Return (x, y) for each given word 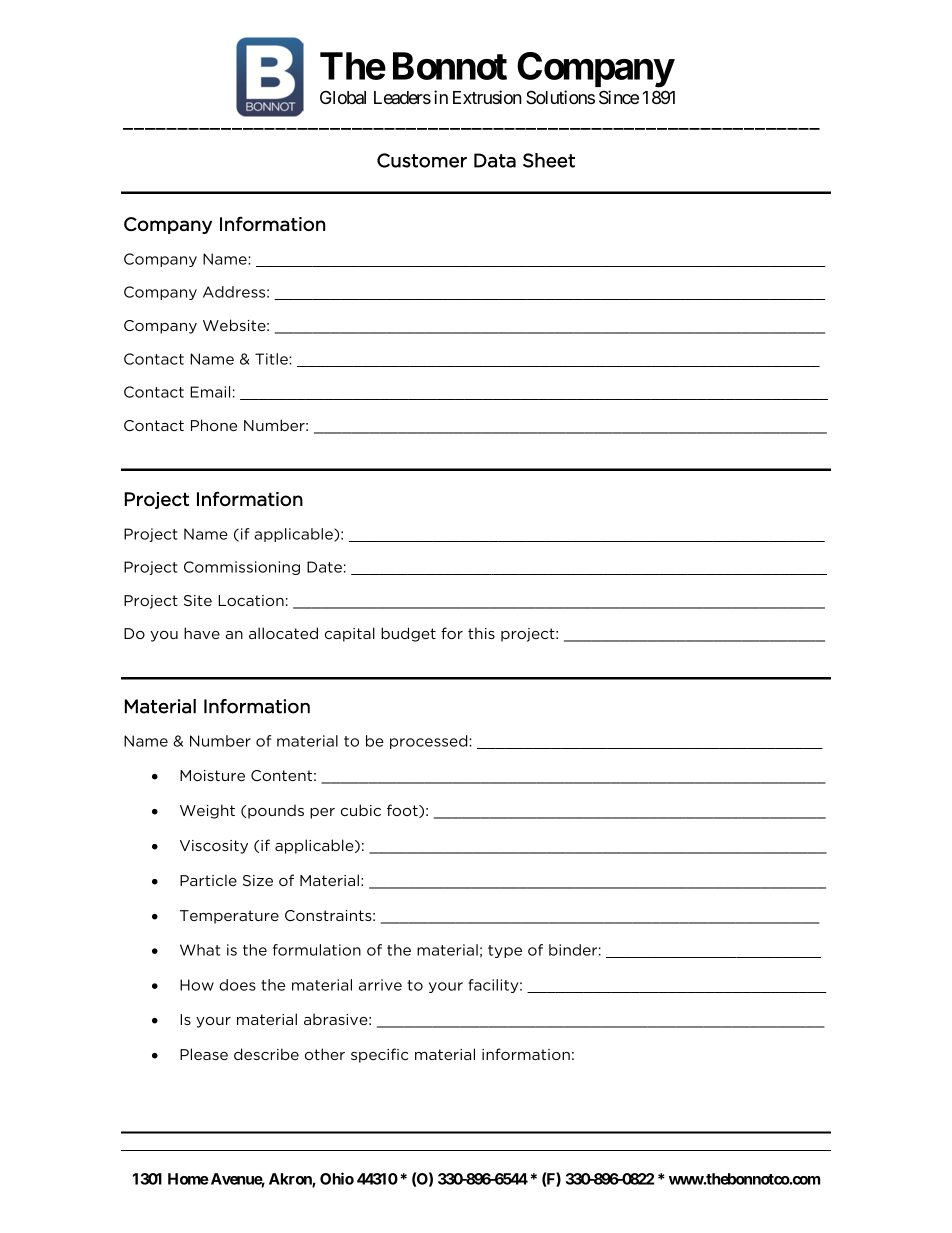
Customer (422, 160)
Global (343, 97)
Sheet (549, 160)
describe (266, 1054)
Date (324, 567)
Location (251, 600)
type (505, 951)
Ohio (337, 1178)
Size (258, 880)
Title (272, 359)
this (481, 633)
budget (408, 634)
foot (403, 811)
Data (495, 160)
